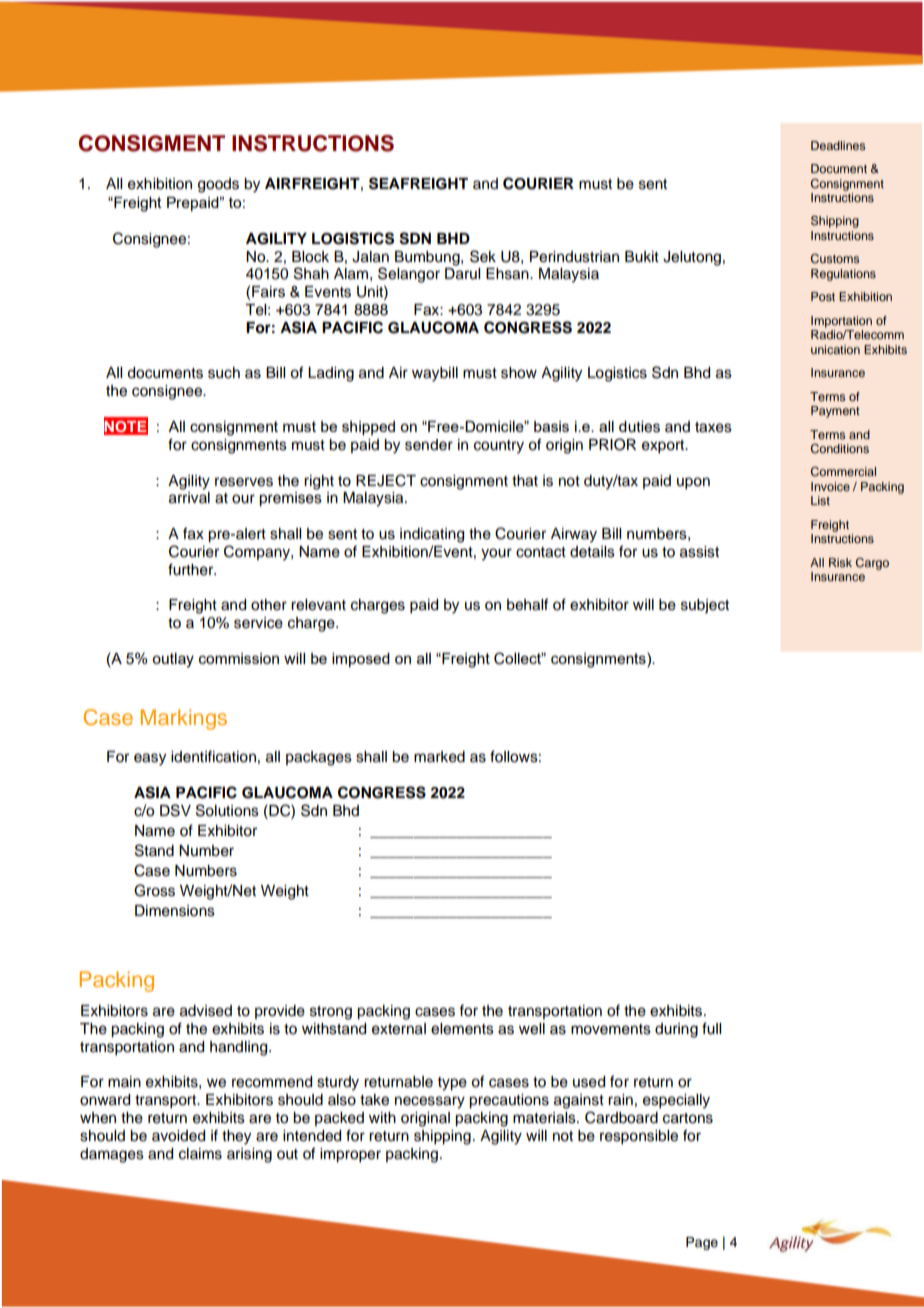 The height and width of the screenshot is (1308, 924). I want to click on Markings, so click(184, 719).
